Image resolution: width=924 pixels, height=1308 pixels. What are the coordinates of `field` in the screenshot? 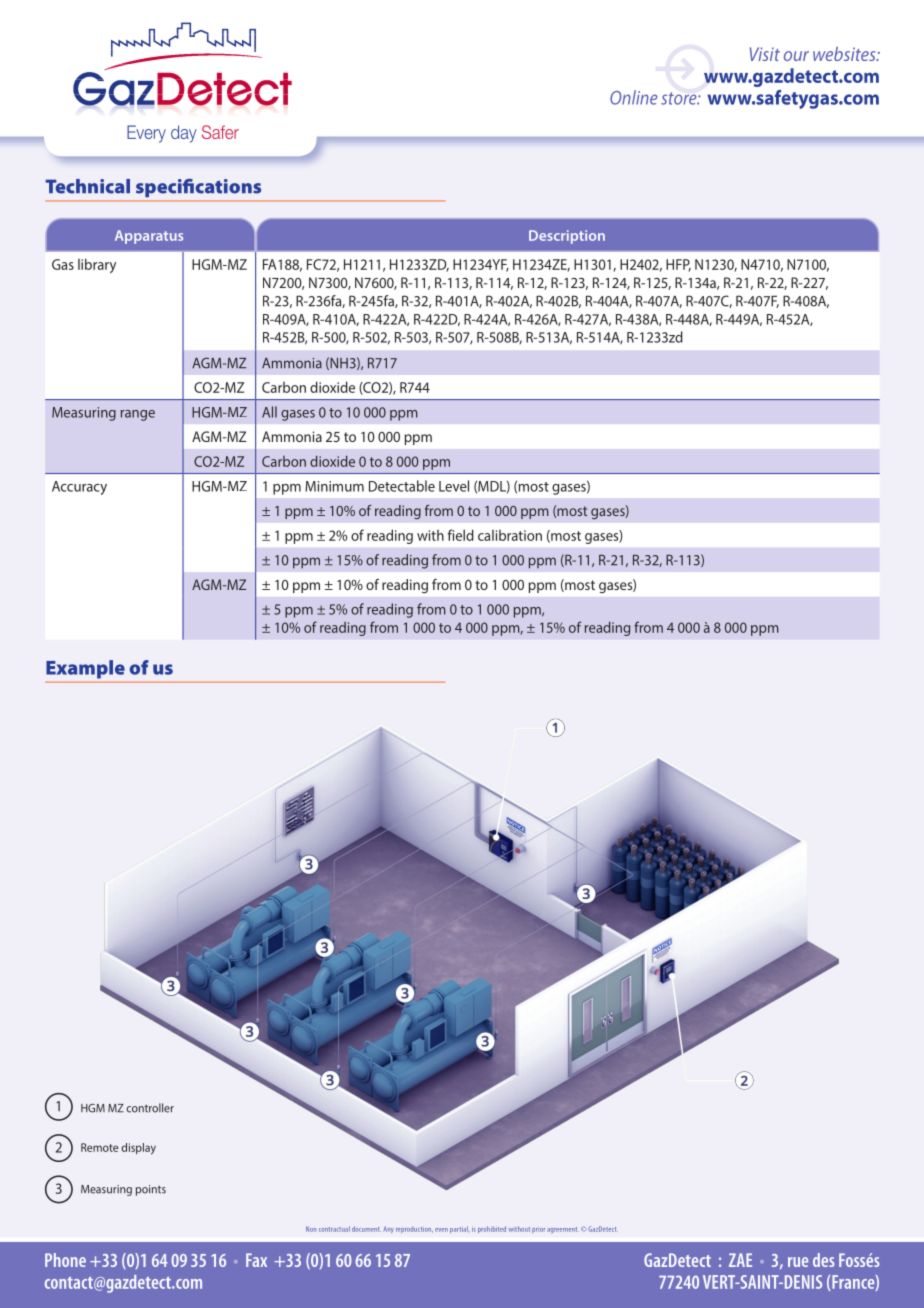 It's located at (460, 535).
